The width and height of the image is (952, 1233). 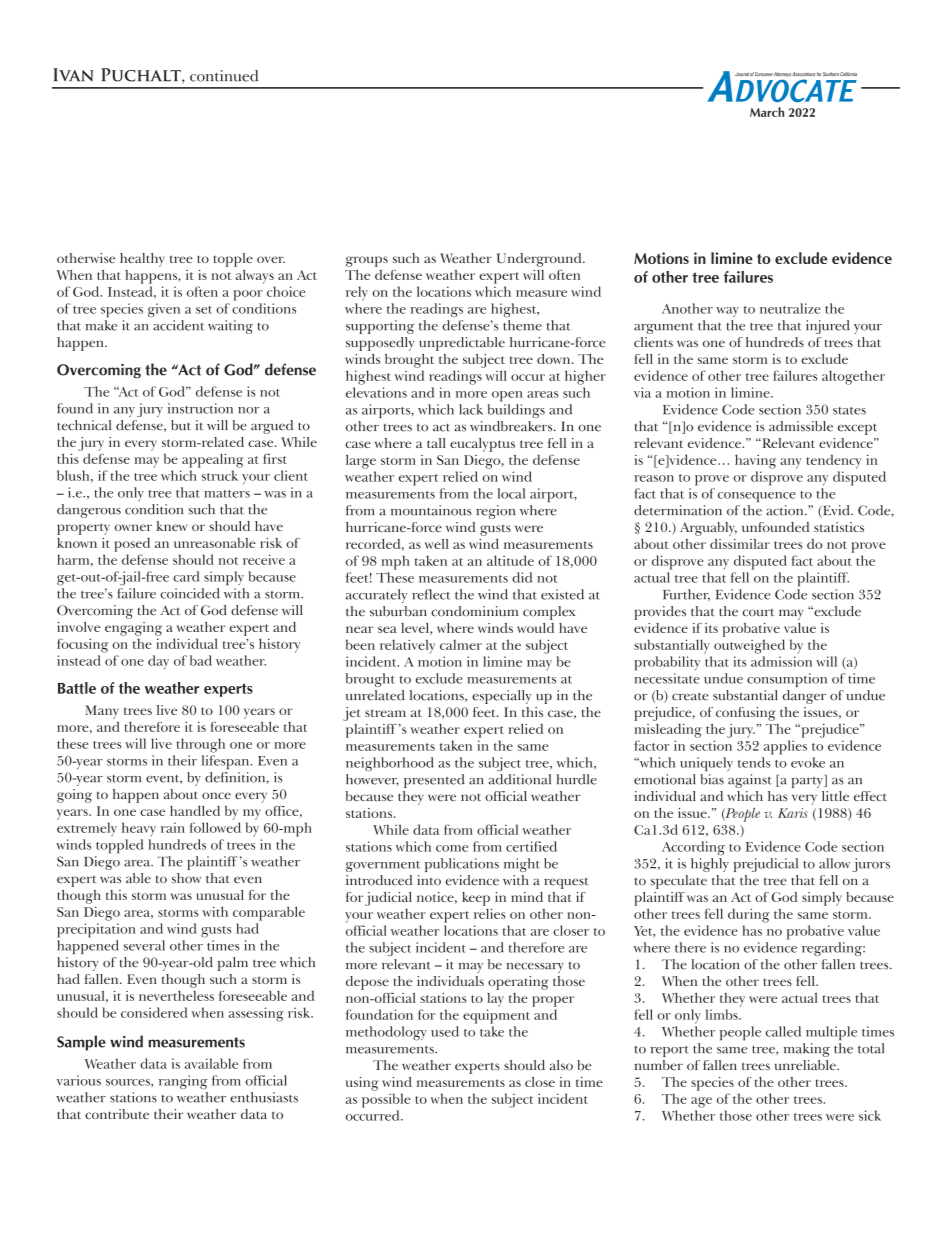 What do you see at coordinates (807, 1050) in the image?
I see `making` at bounding box center [807, 1050].
